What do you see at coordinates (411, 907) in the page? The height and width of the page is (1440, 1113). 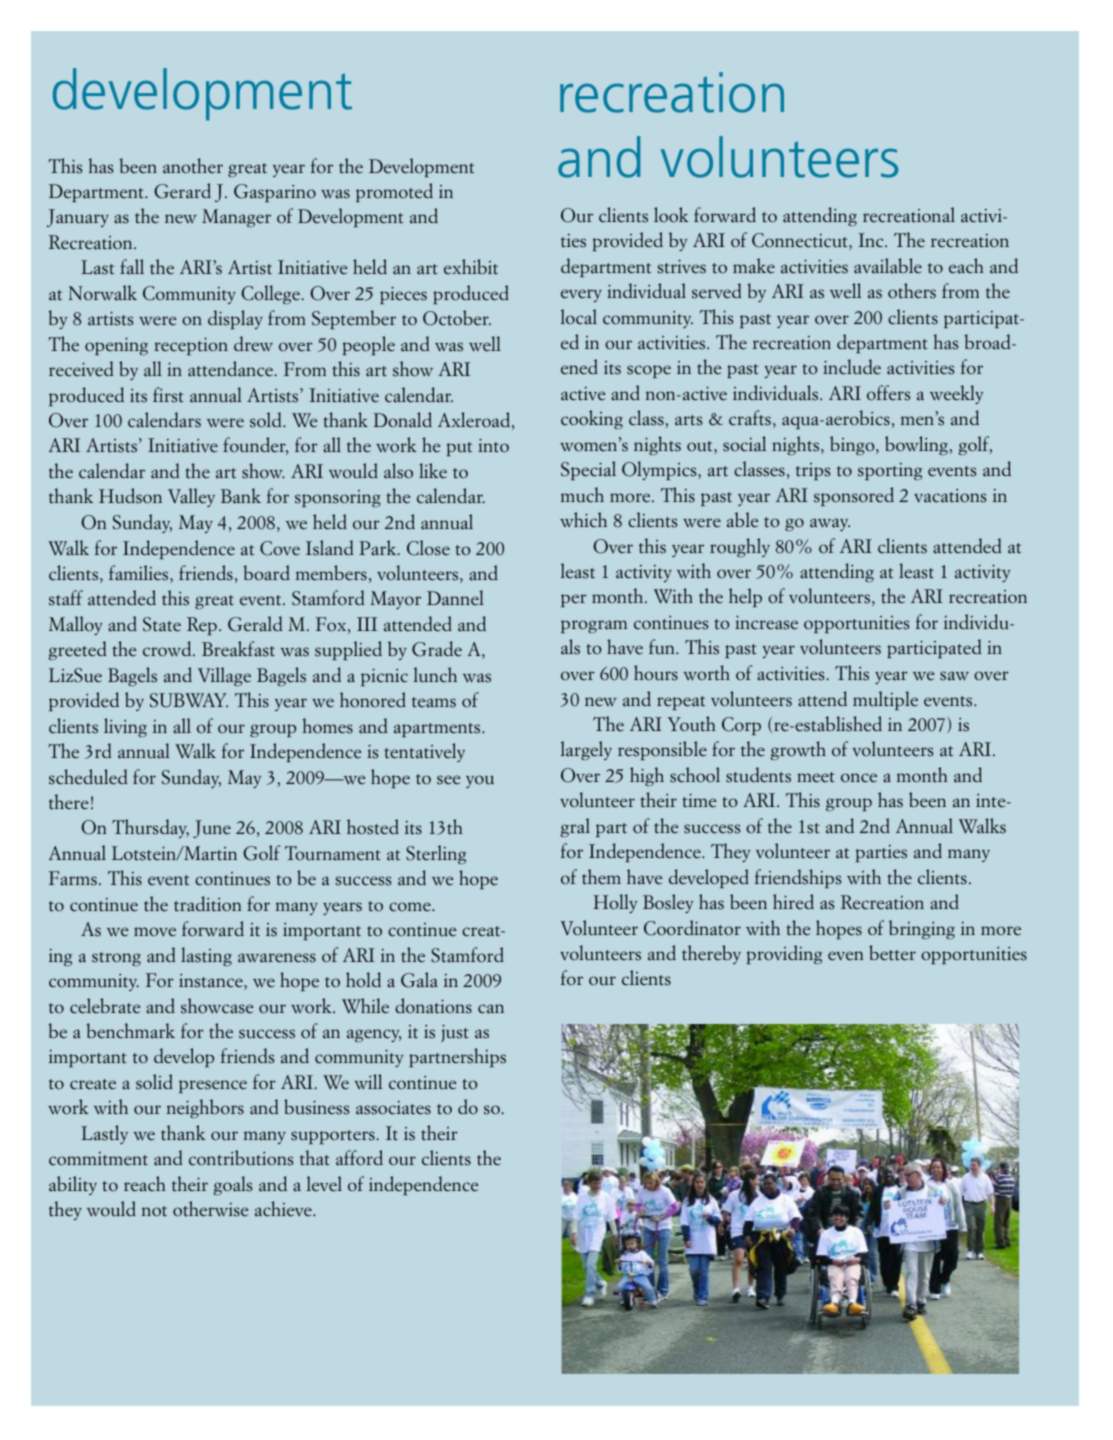 I see `come` at bounding box center [411, 907].
